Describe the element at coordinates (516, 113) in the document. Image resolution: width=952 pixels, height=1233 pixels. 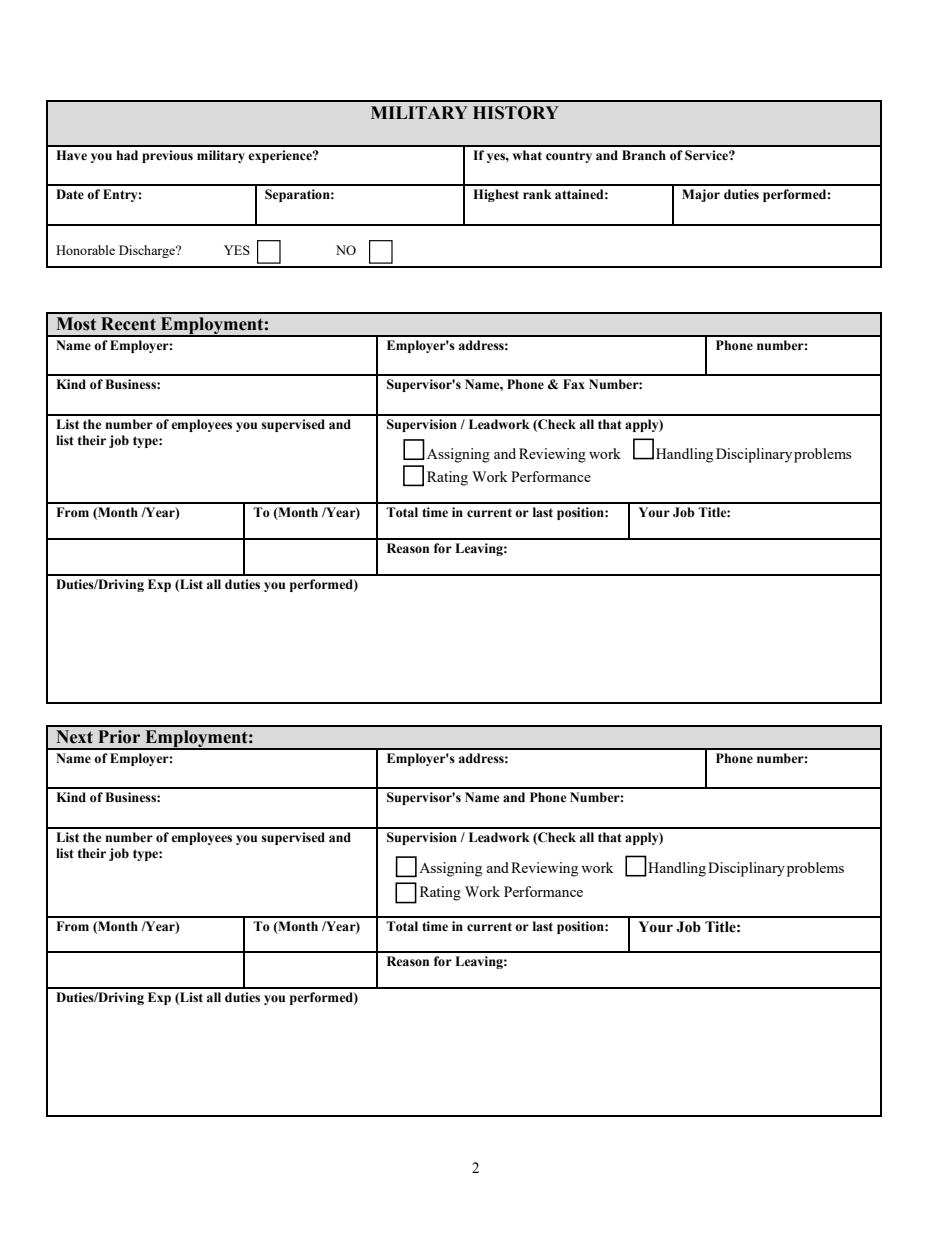
I see `HISTORY` at that location.
